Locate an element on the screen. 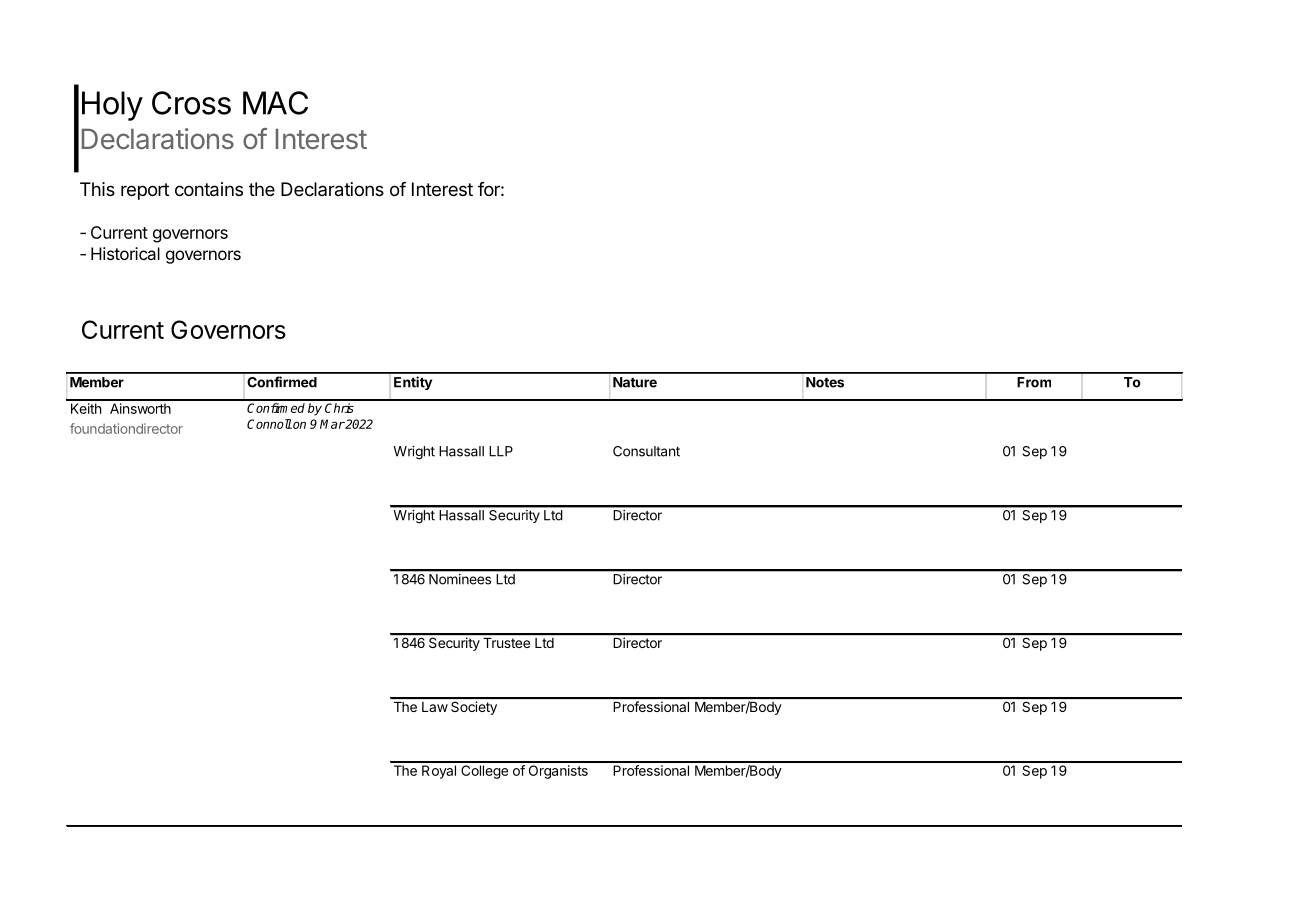 This screenshot has width=1308, height=924. contains is located at coordinates (209, 189).
